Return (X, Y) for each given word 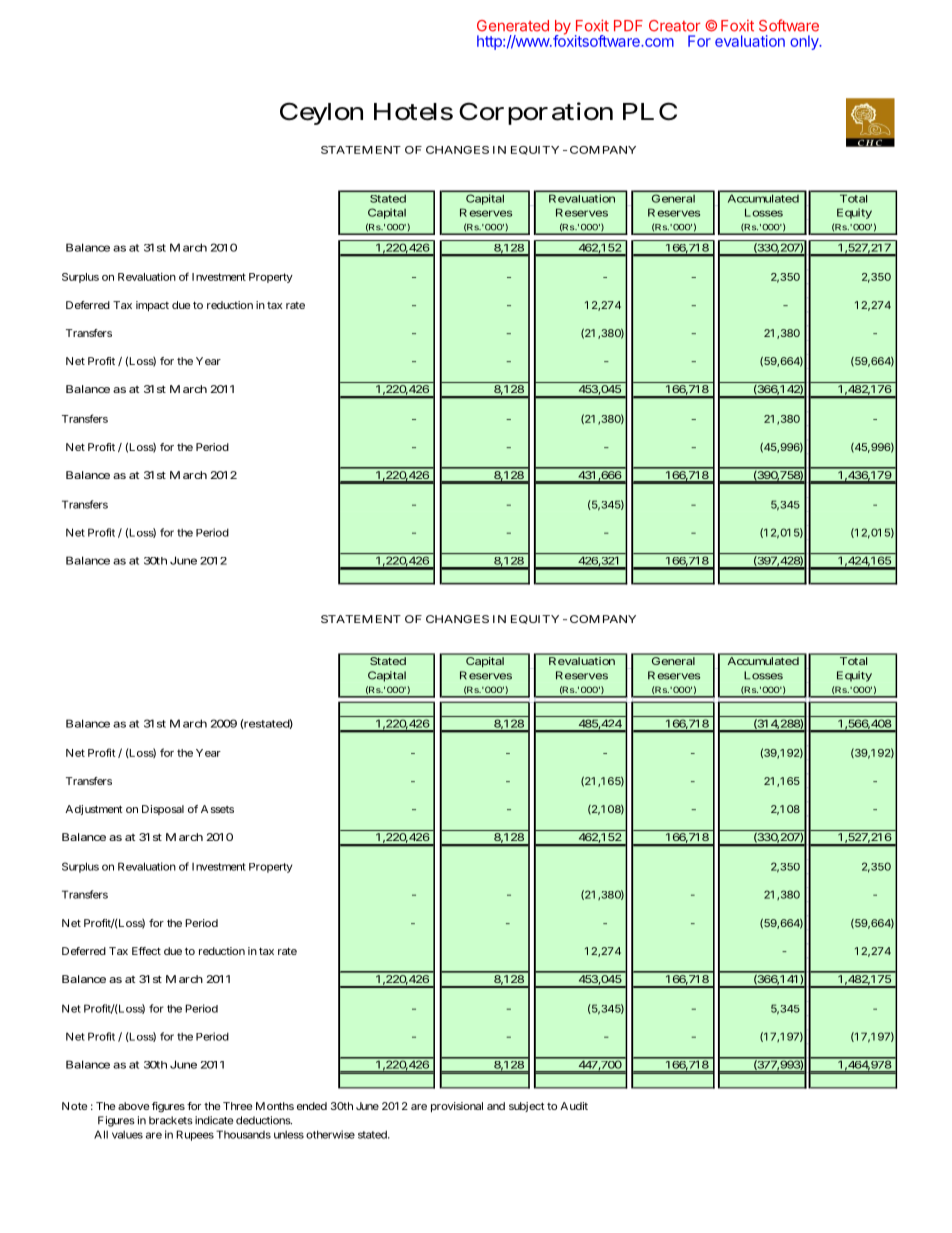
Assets (217, 809)
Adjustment (94, 810)
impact (152, 306)
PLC (650, 111)
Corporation (536, 113)
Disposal (163, 810)
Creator (674, 26)
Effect (146, 951)
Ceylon (321, 113)
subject (527, 1107)
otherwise (330, 1134)
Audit (574, 1106)
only (805, 42)
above (133, 1106)
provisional (457, 1107)
